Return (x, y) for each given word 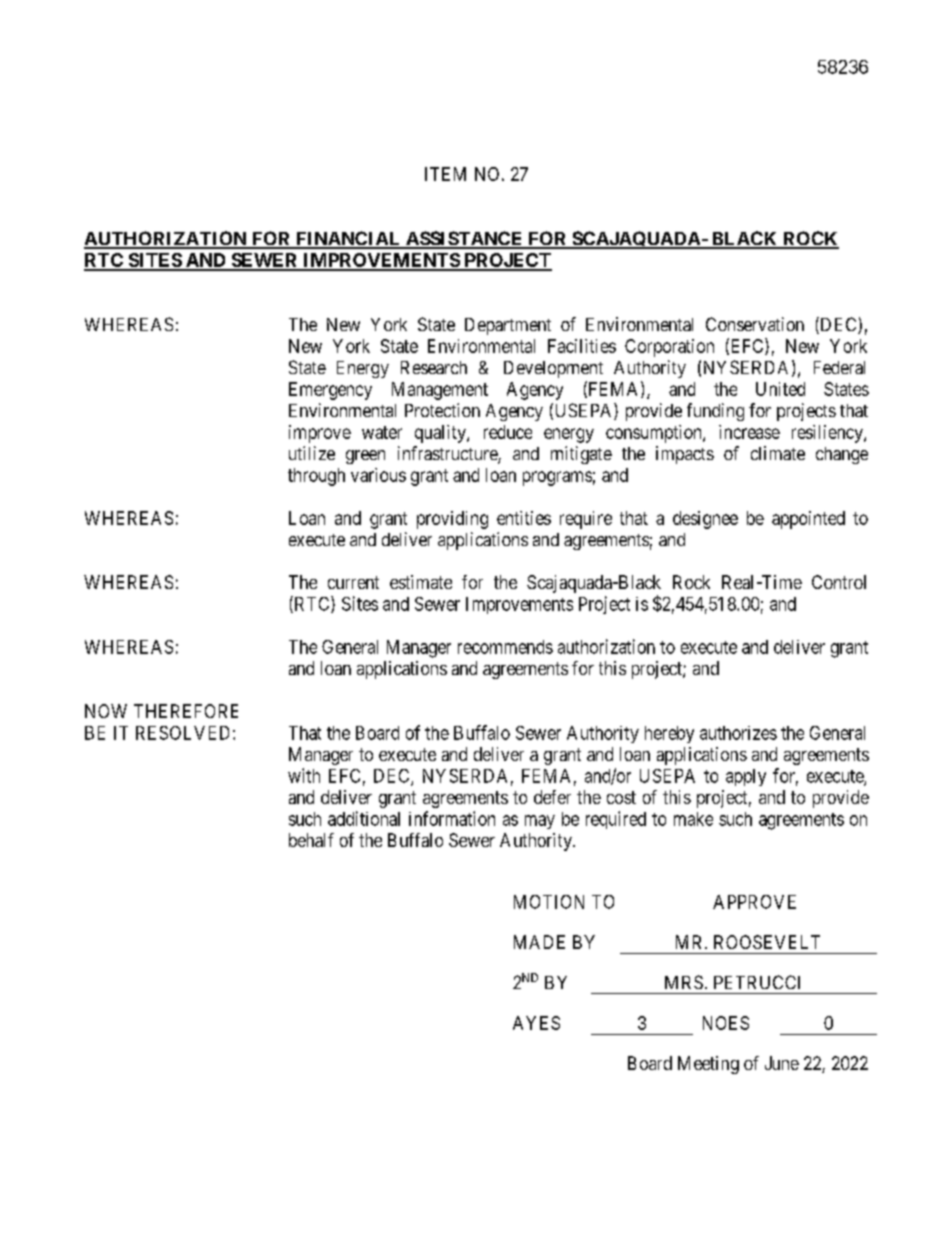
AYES (536, 1023)
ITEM (445, 174)
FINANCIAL (348, 239)
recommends (505, 647)
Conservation (755, 324)
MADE (539, 942)
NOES (726, 1023)
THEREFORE (186, 711)
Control (839, 582)
